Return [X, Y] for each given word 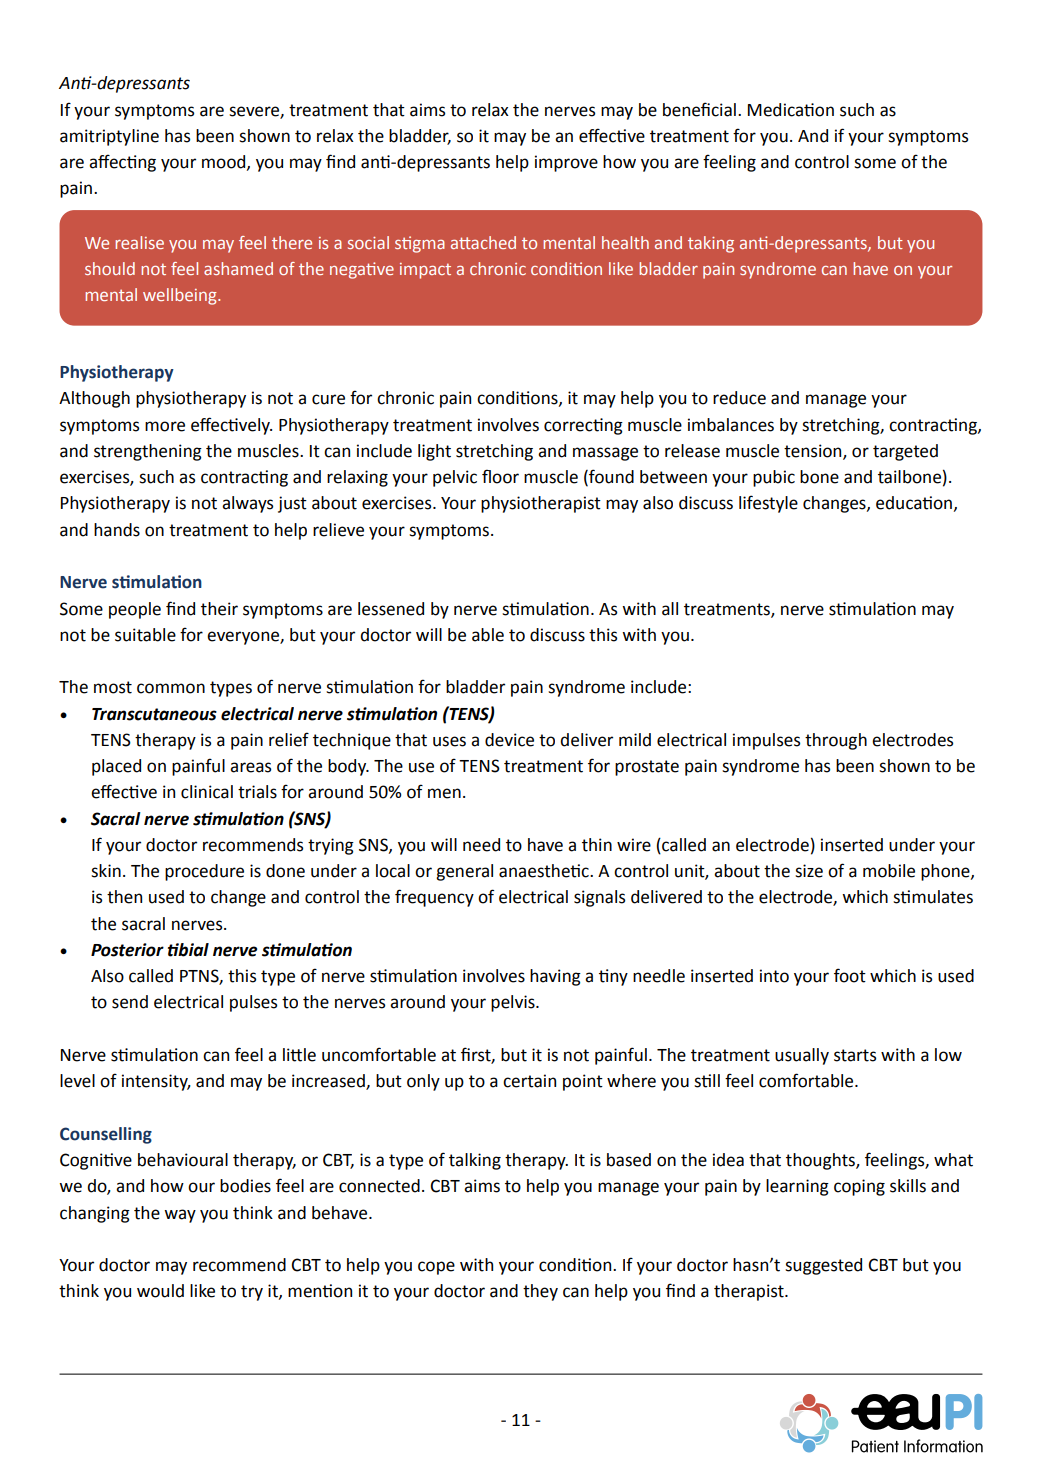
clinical [207, 792]
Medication [791, 110]
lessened [391, 609]
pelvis [514, 1003]
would [160, 1291]
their [219, 609]
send [130, 1002]
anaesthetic [545, 871]
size [809, 871]
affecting [122, 163]
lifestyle [768, 504]
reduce [739, 398]
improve [566, 163]
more [165, 426]
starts [855, 1055]
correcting [583, 426]
